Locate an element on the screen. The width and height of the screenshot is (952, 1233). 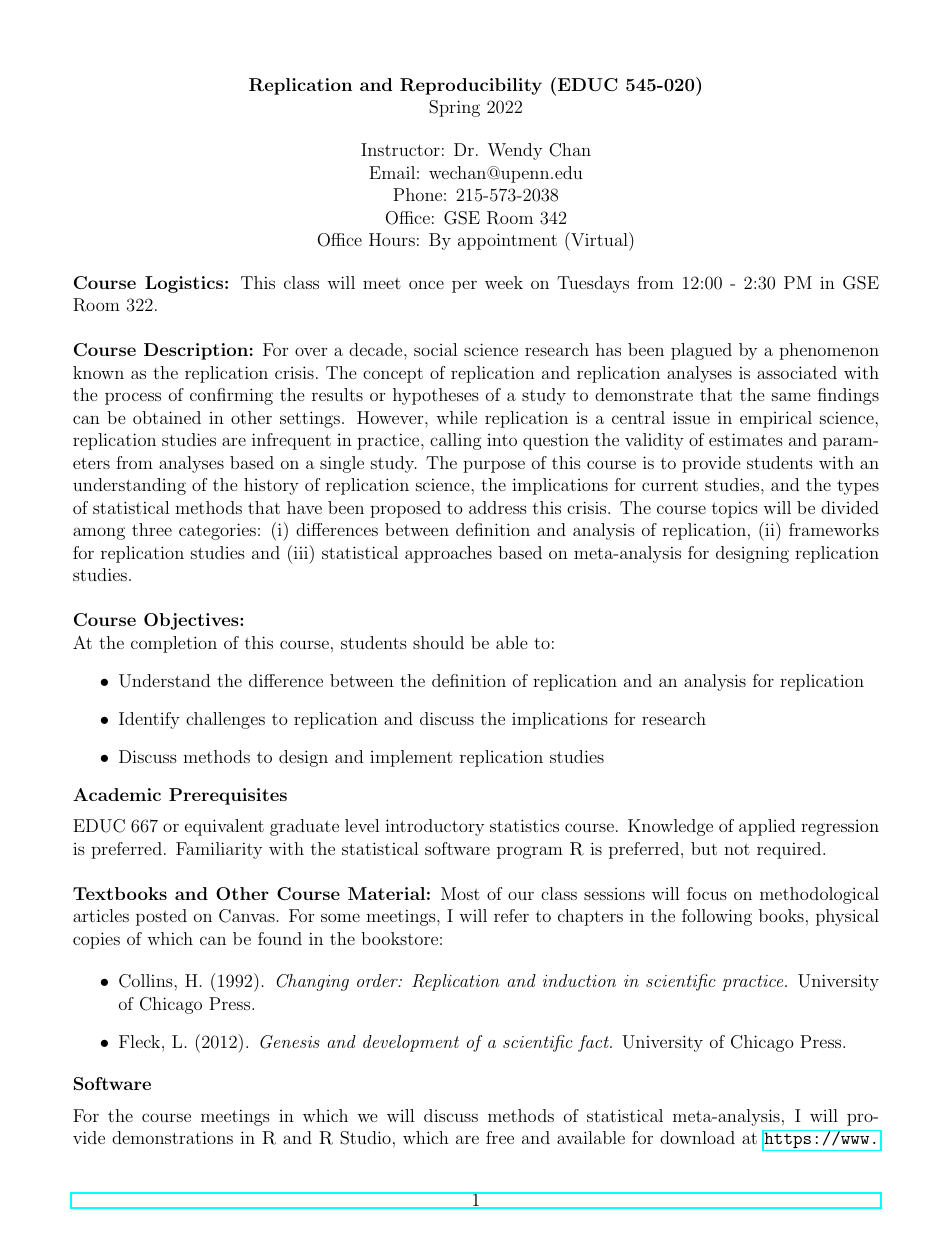
Objectives is located at coordinates (192, 621).
